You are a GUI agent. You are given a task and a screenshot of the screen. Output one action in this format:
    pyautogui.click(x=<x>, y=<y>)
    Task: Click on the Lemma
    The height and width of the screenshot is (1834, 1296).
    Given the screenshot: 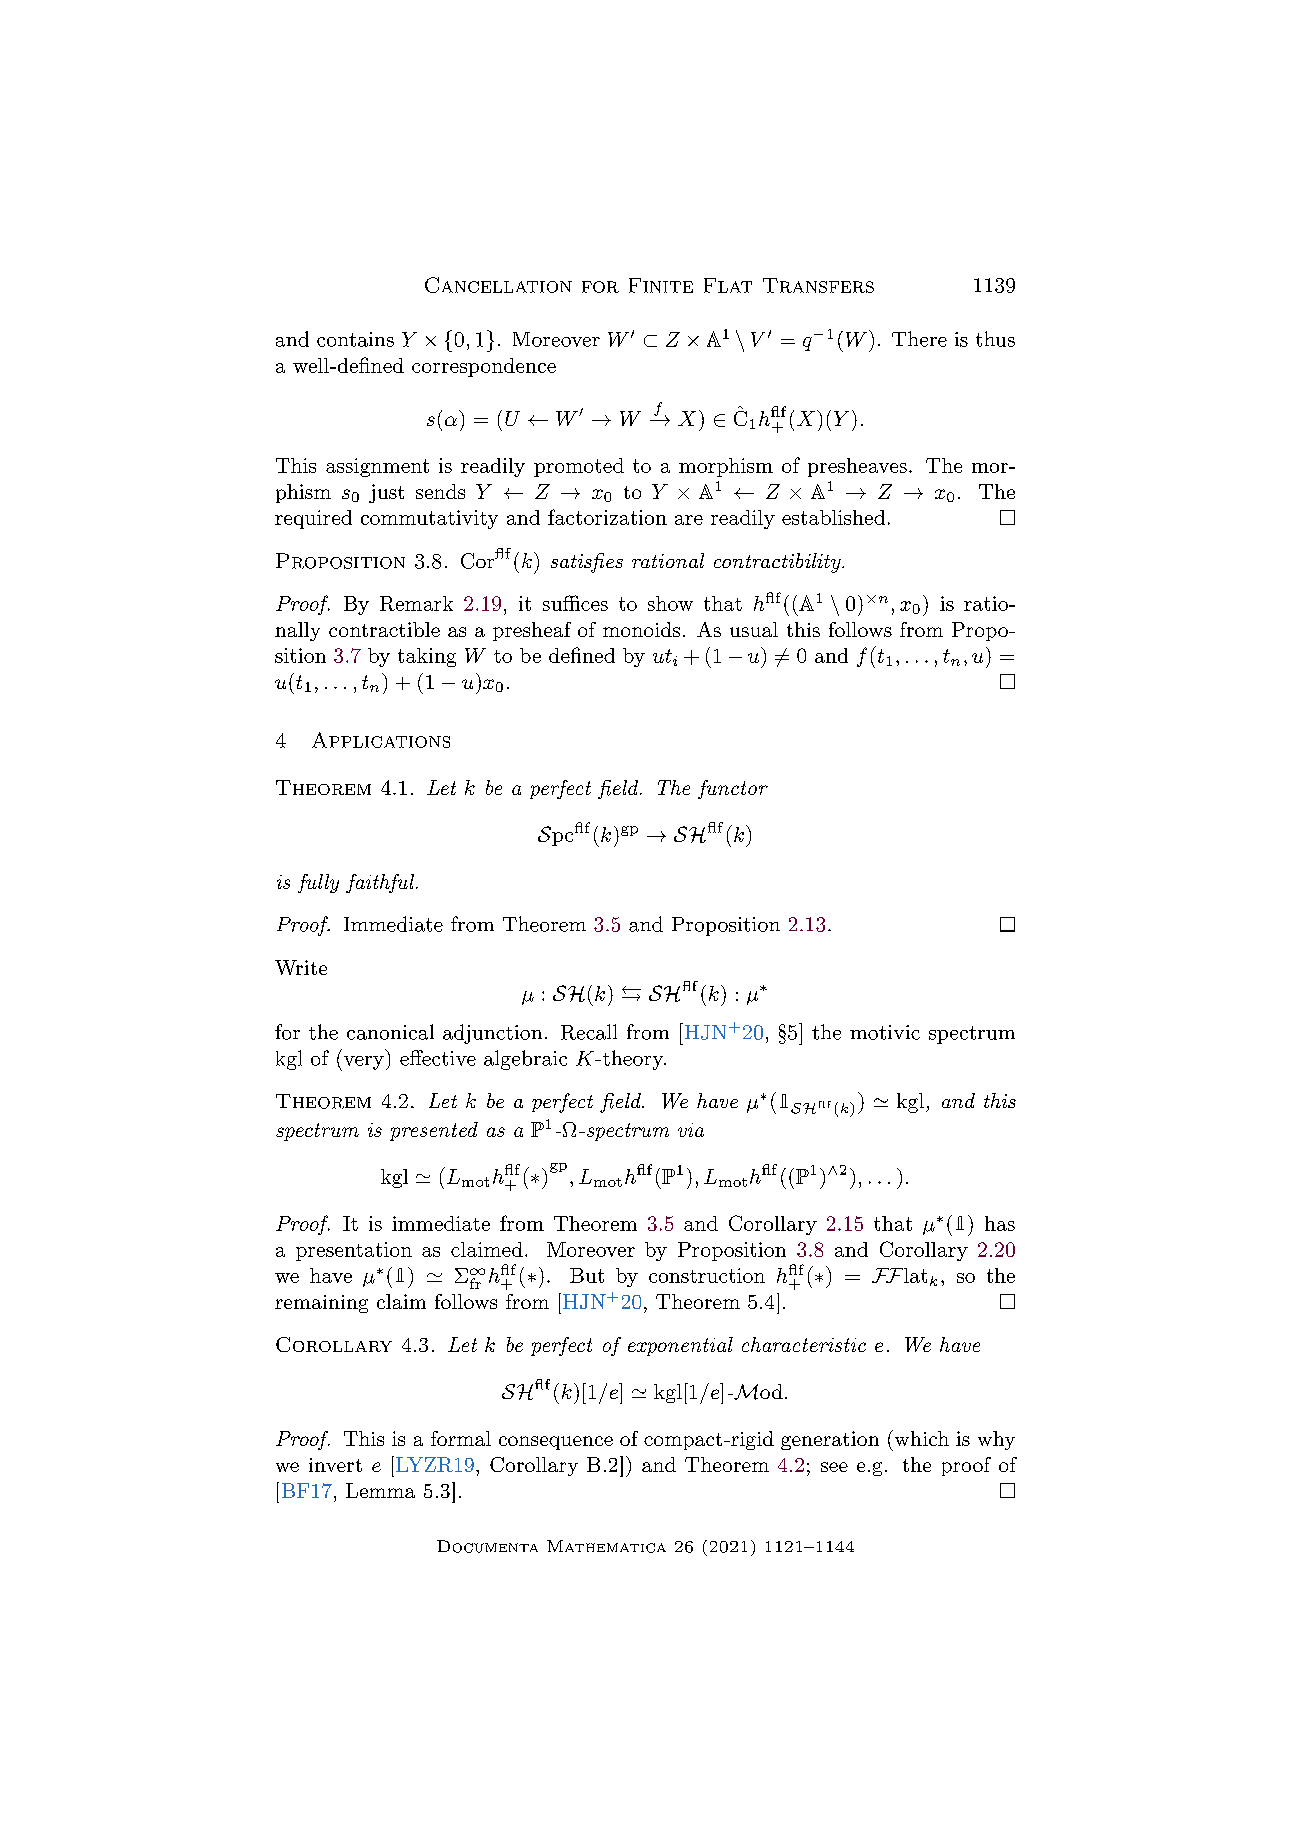 What is the action you would take?
    pyautogui.click(x=380, y=1490)
